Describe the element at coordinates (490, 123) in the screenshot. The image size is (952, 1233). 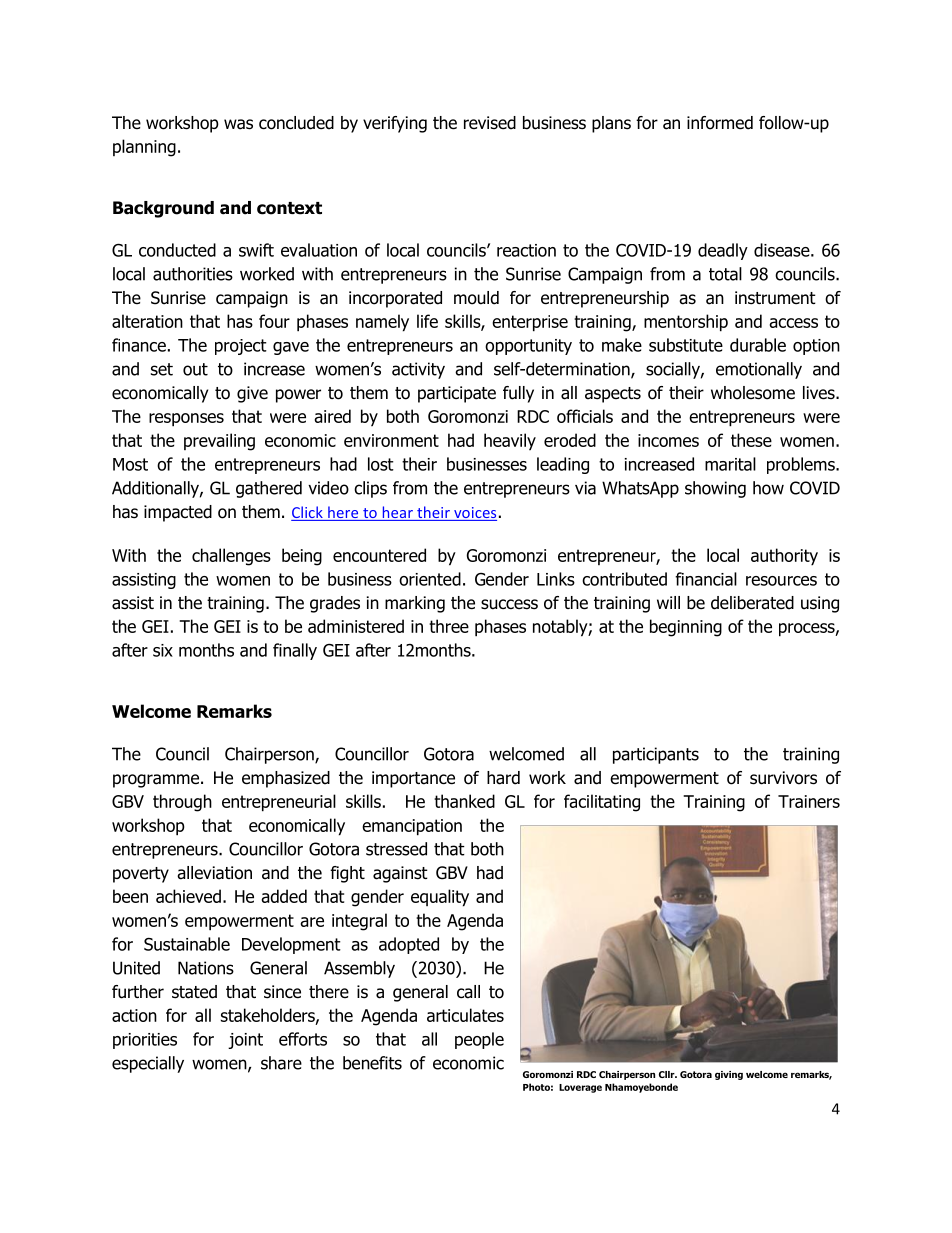
I see `revised` at that location.
